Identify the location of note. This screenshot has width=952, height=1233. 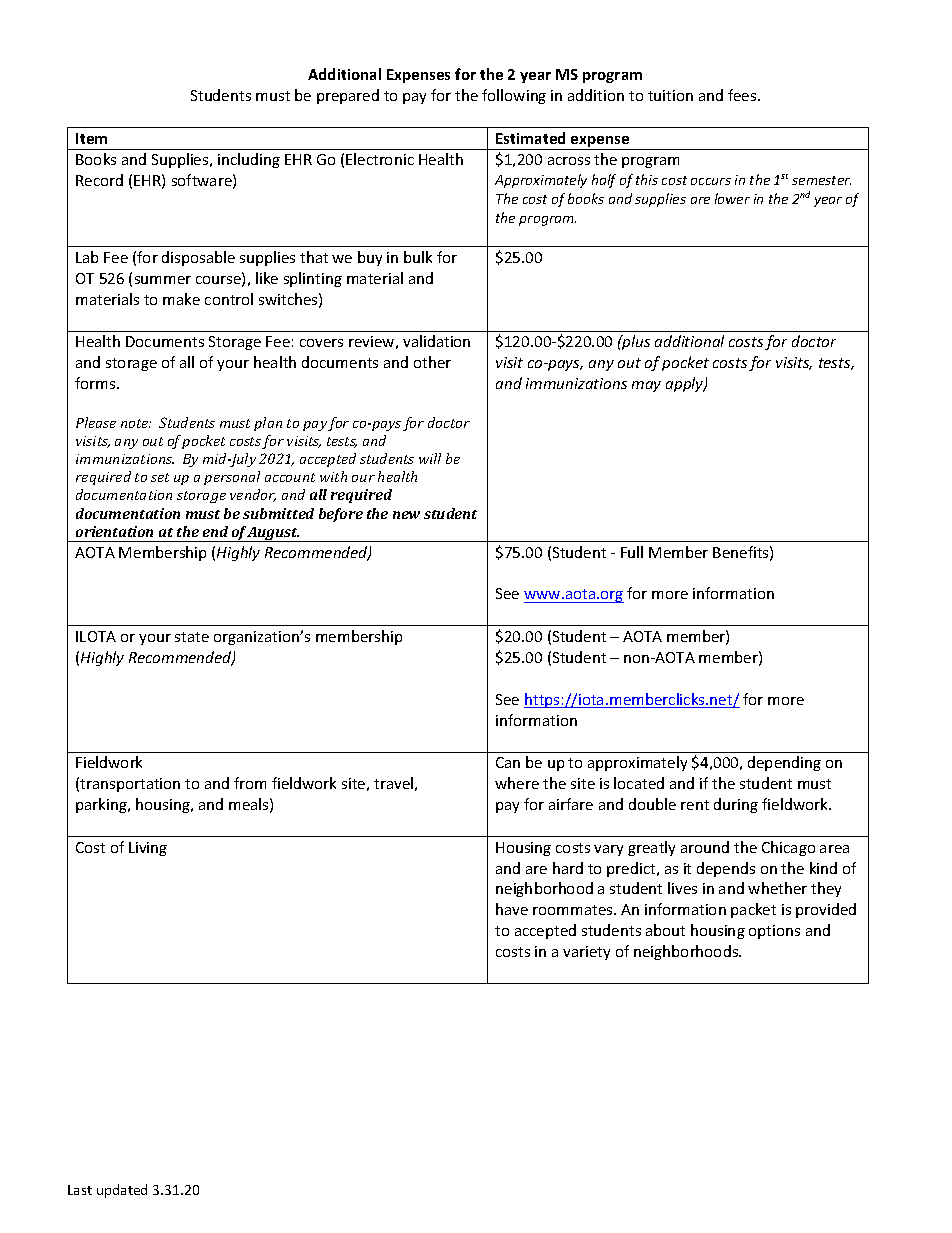
(136, 423).
